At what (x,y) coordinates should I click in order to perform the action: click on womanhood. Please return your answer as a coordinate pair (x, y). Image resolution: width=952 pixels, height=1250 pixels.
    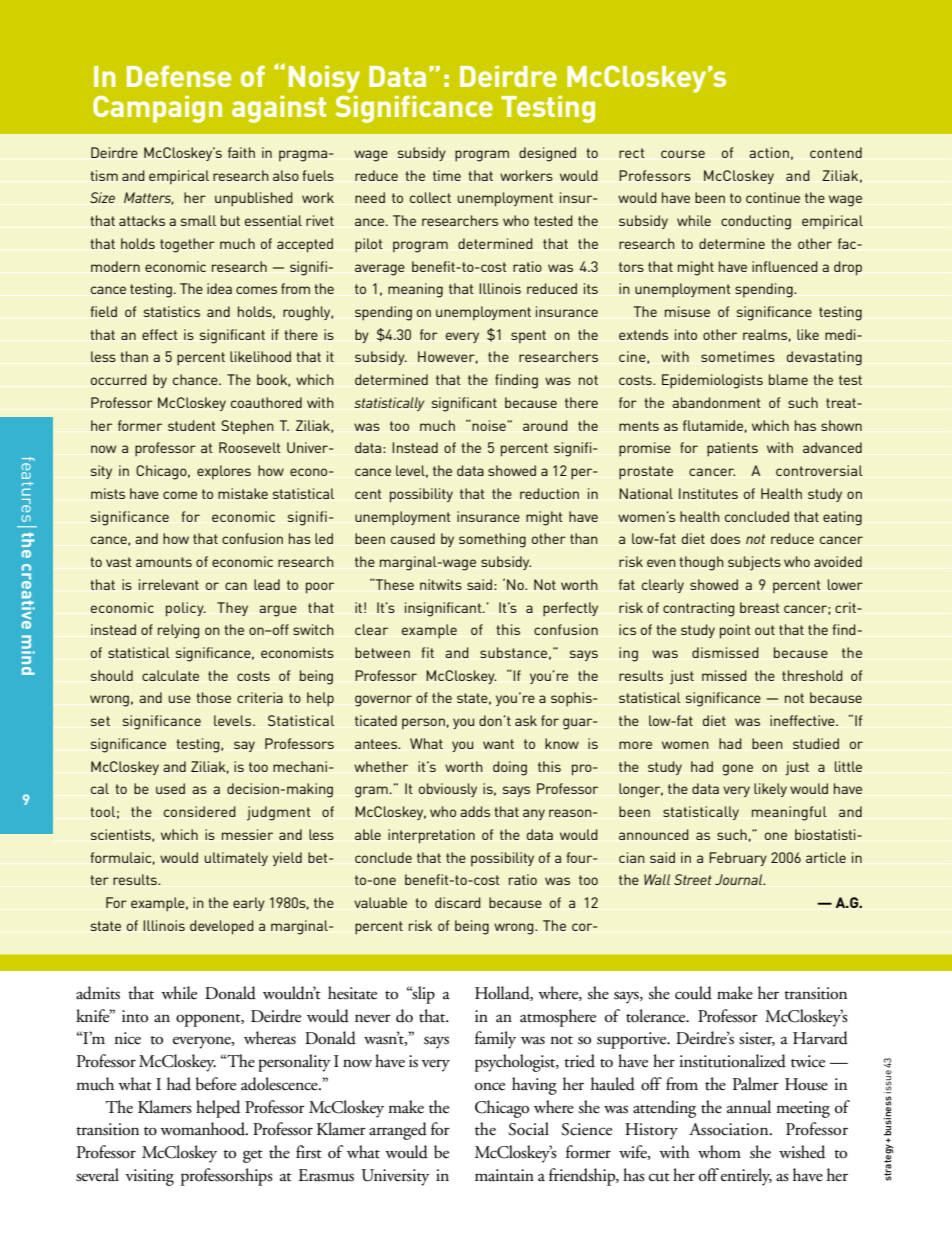
    Looking at the image, I should click on (203, 1129).
